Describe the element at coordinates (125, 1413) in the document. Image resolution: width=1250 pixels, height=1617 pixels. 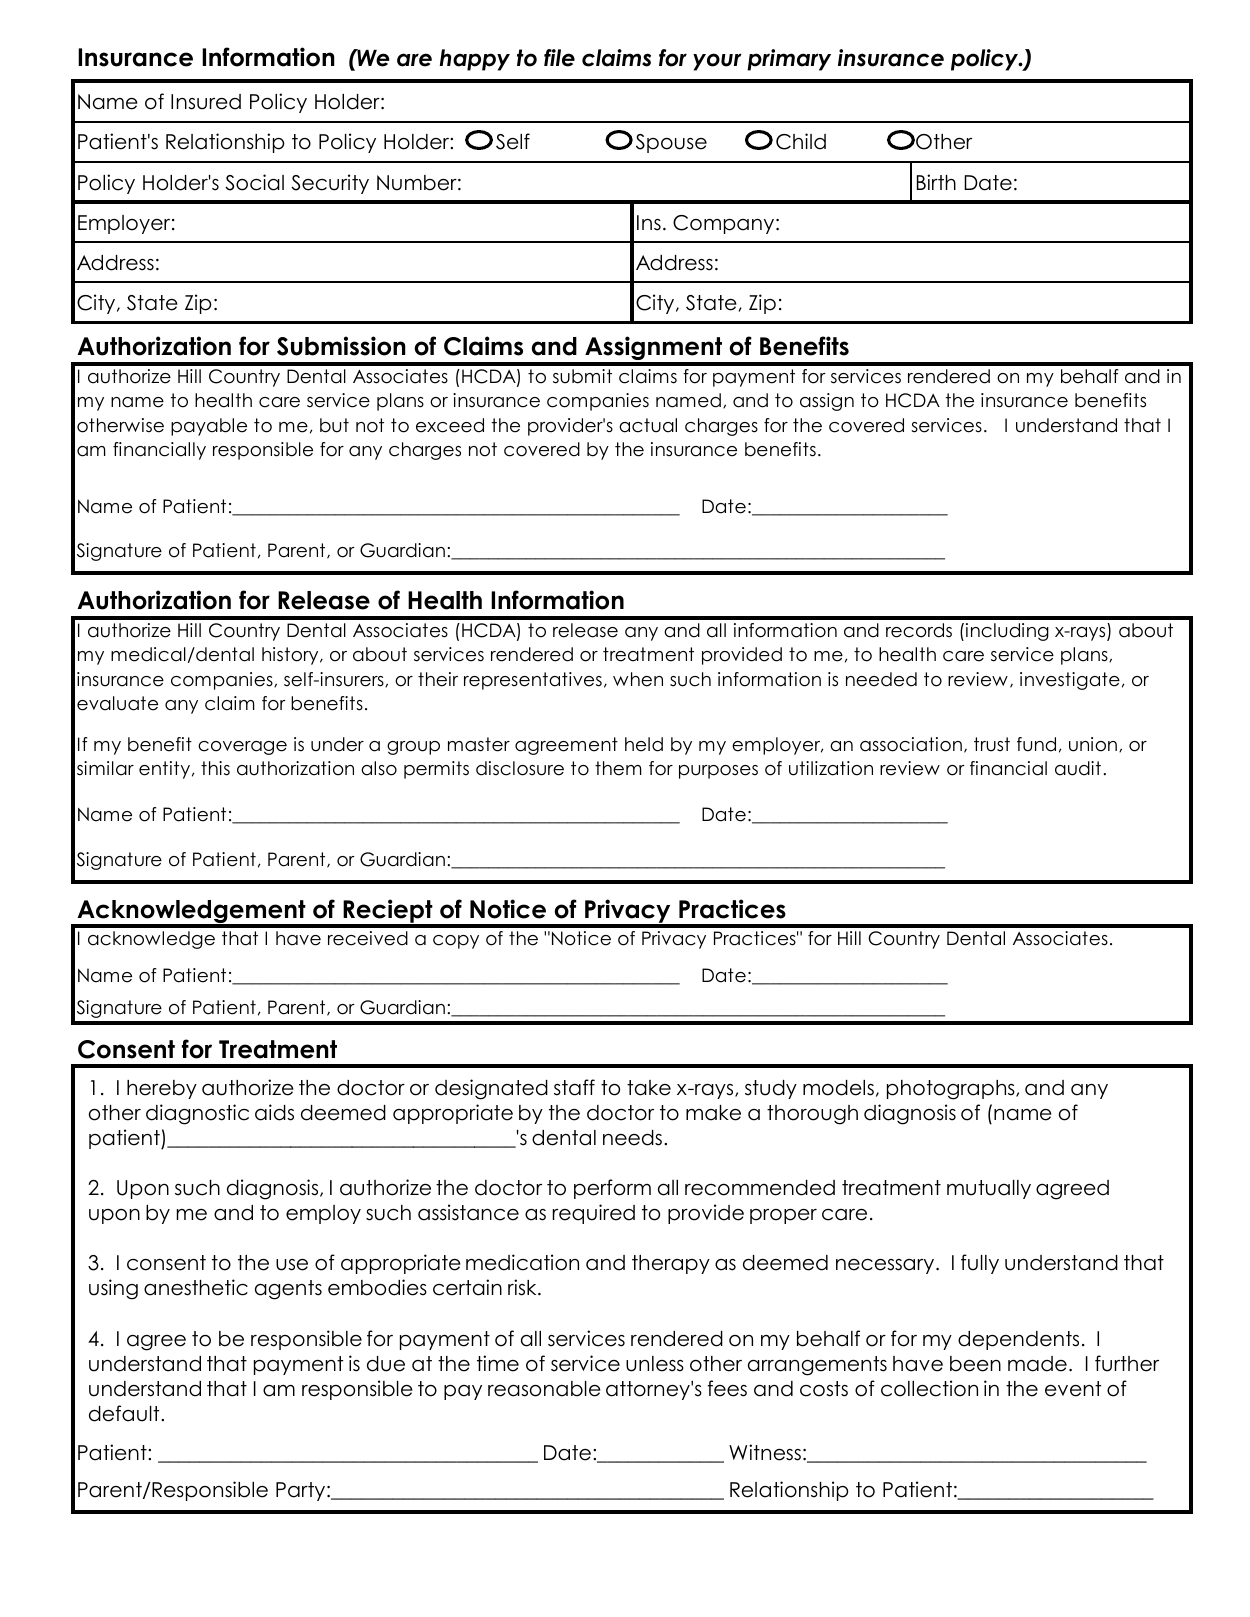
I see `default` at that location.
